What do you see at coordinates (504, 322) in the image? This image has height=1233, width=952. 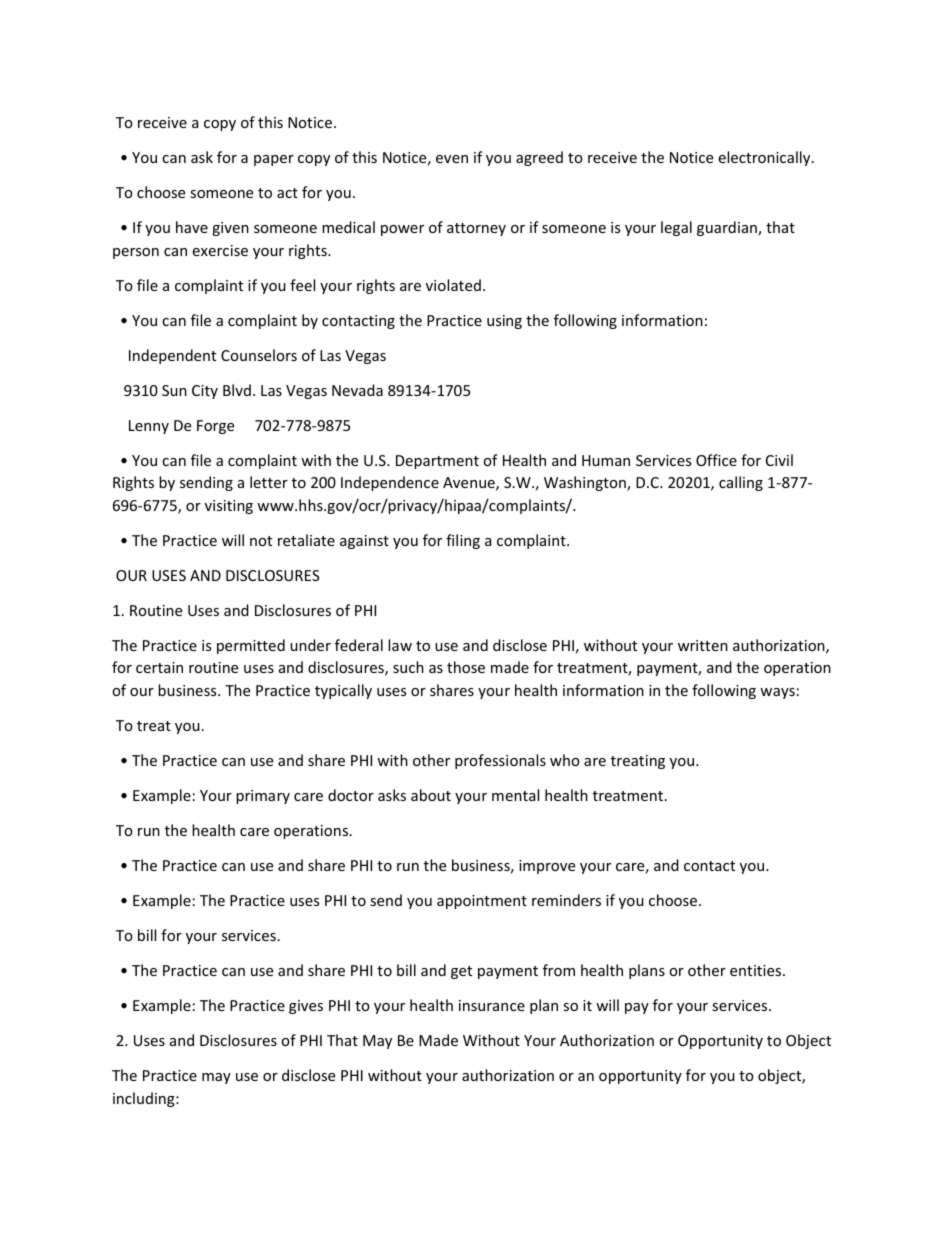 I see `using` at bounding box center [504, 322].
